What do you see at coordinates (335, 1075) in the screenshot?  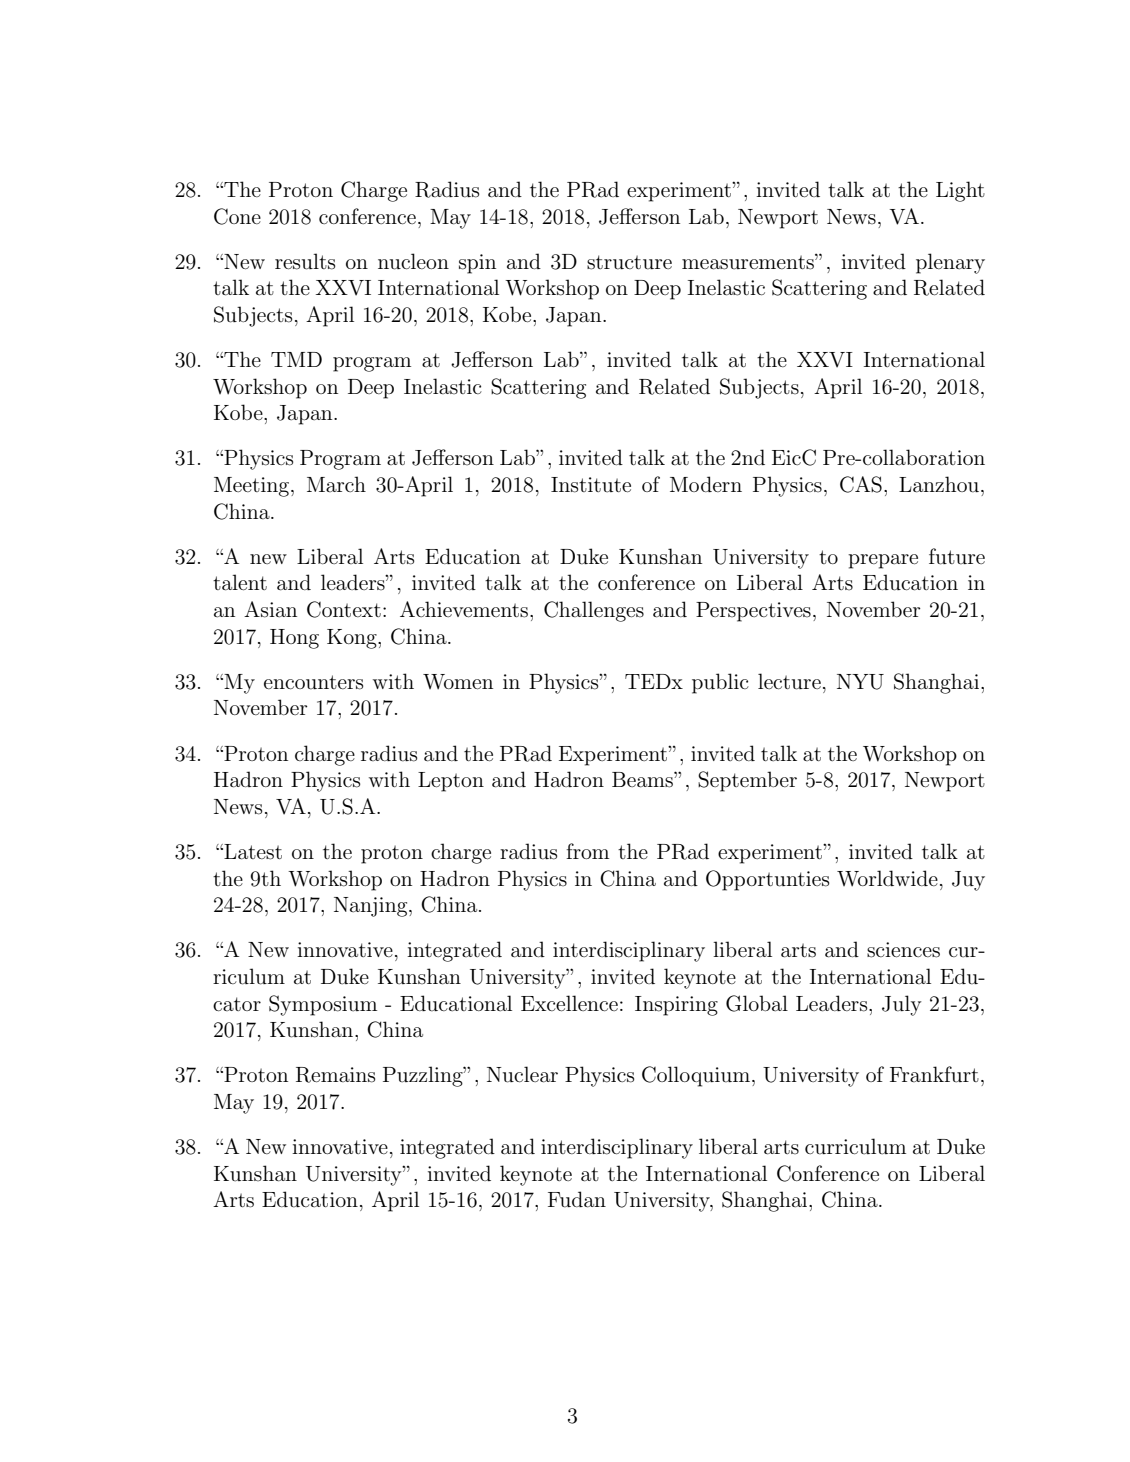 I see `Remains` at bounding box center [335, 1075].
